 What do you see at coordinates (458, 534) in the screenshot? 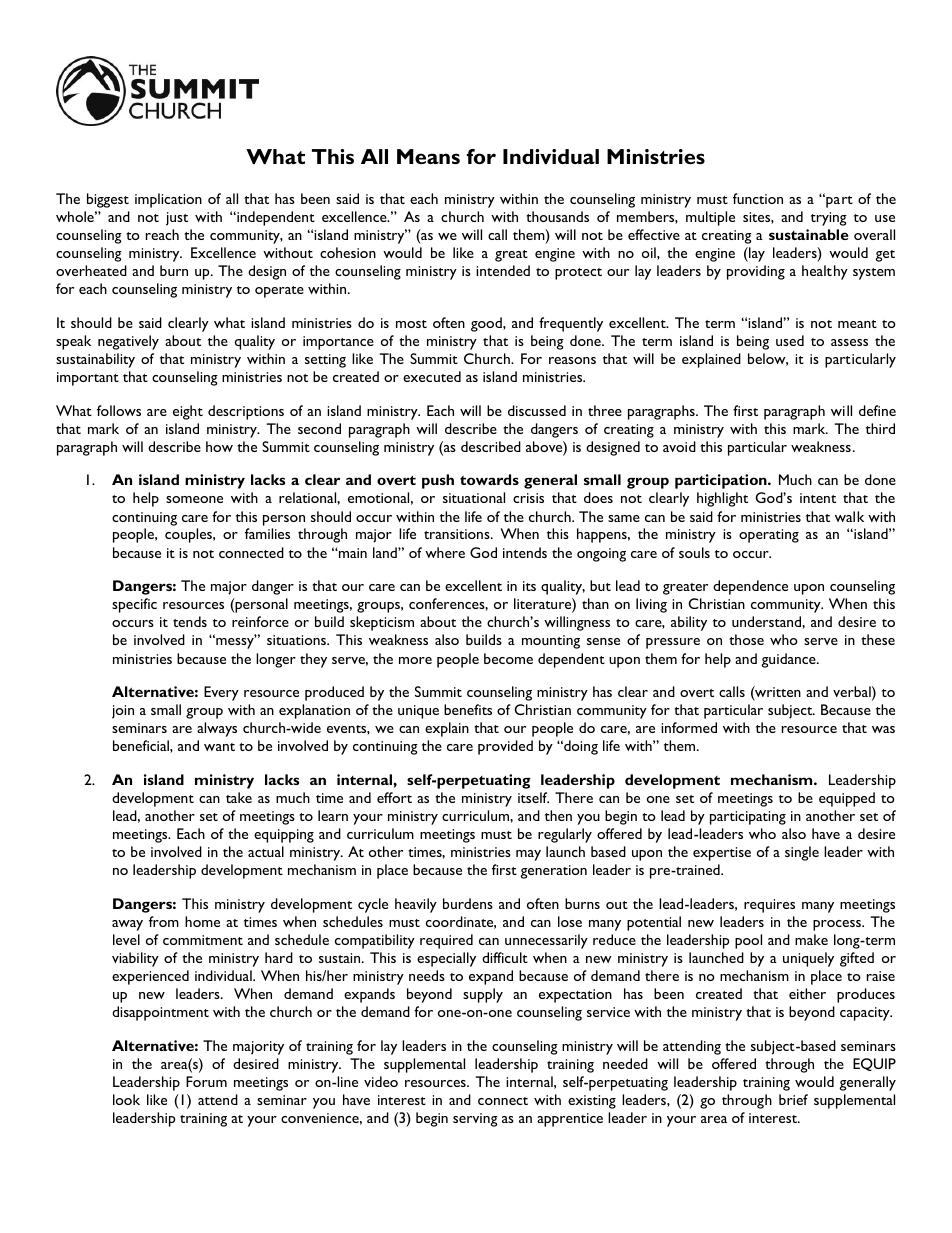
I see `transitions` at bounding box center [458, 534].
